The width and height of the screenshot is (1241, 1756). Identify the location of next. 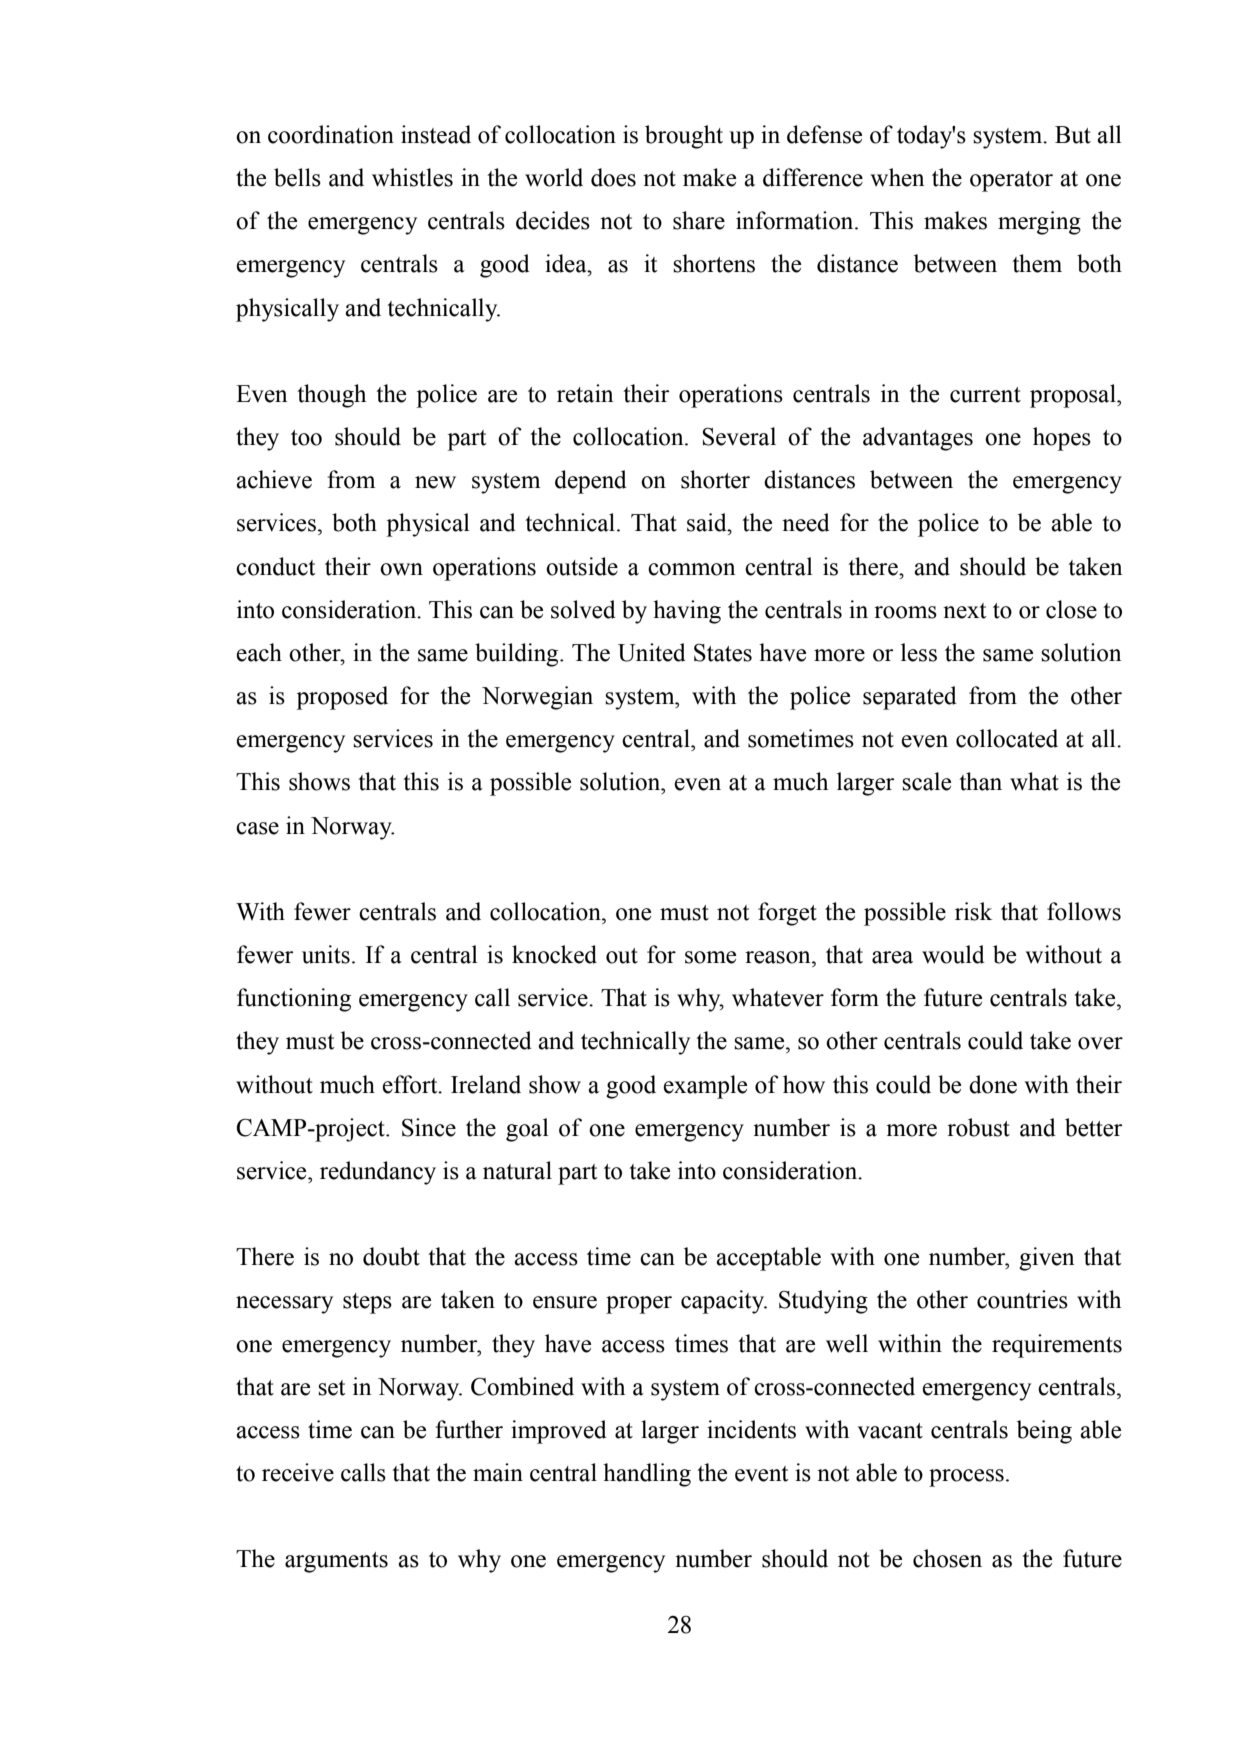
(965, 611).
